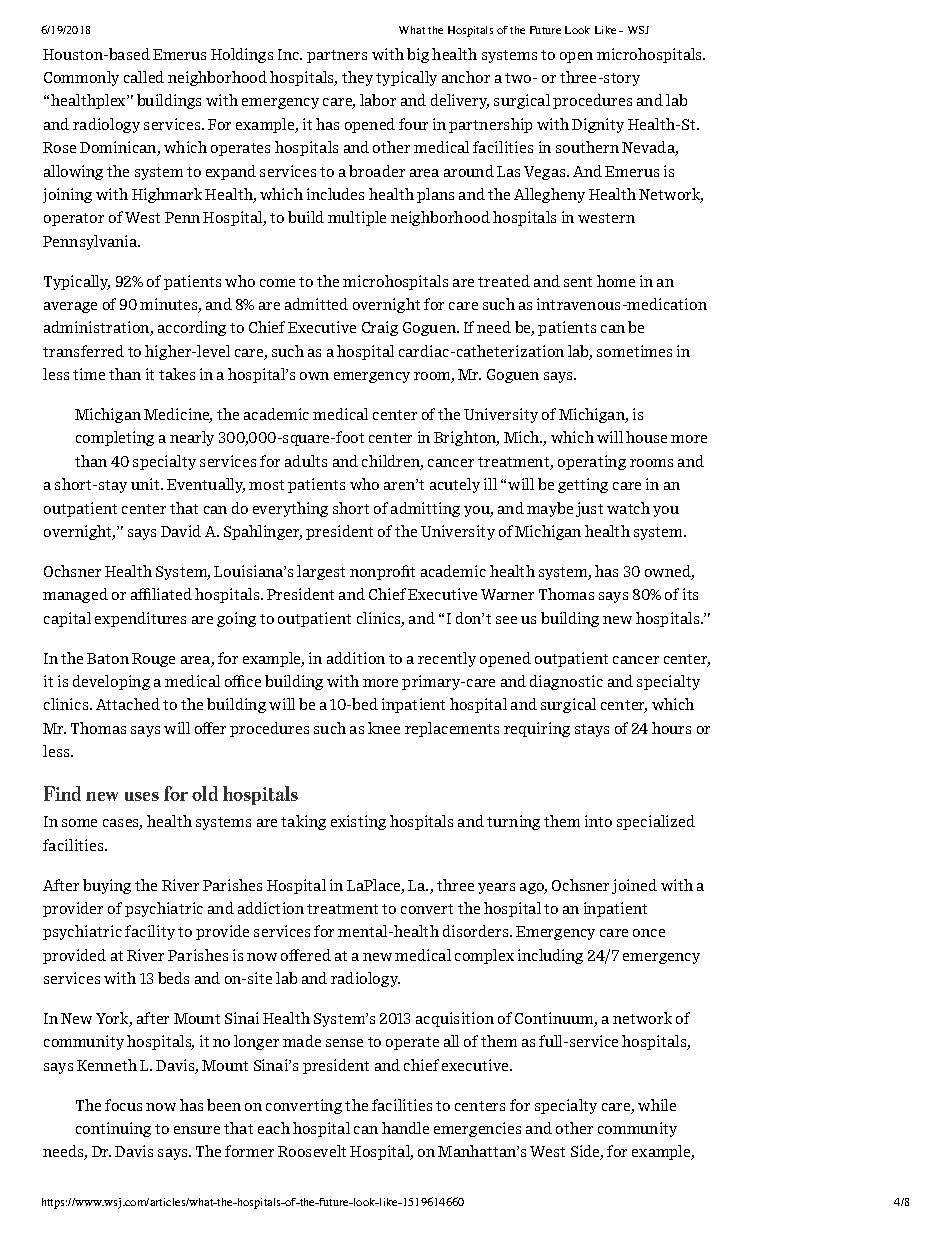 This image has width=952, height=1233. I want to click on Dignity, so click(598, 125).
